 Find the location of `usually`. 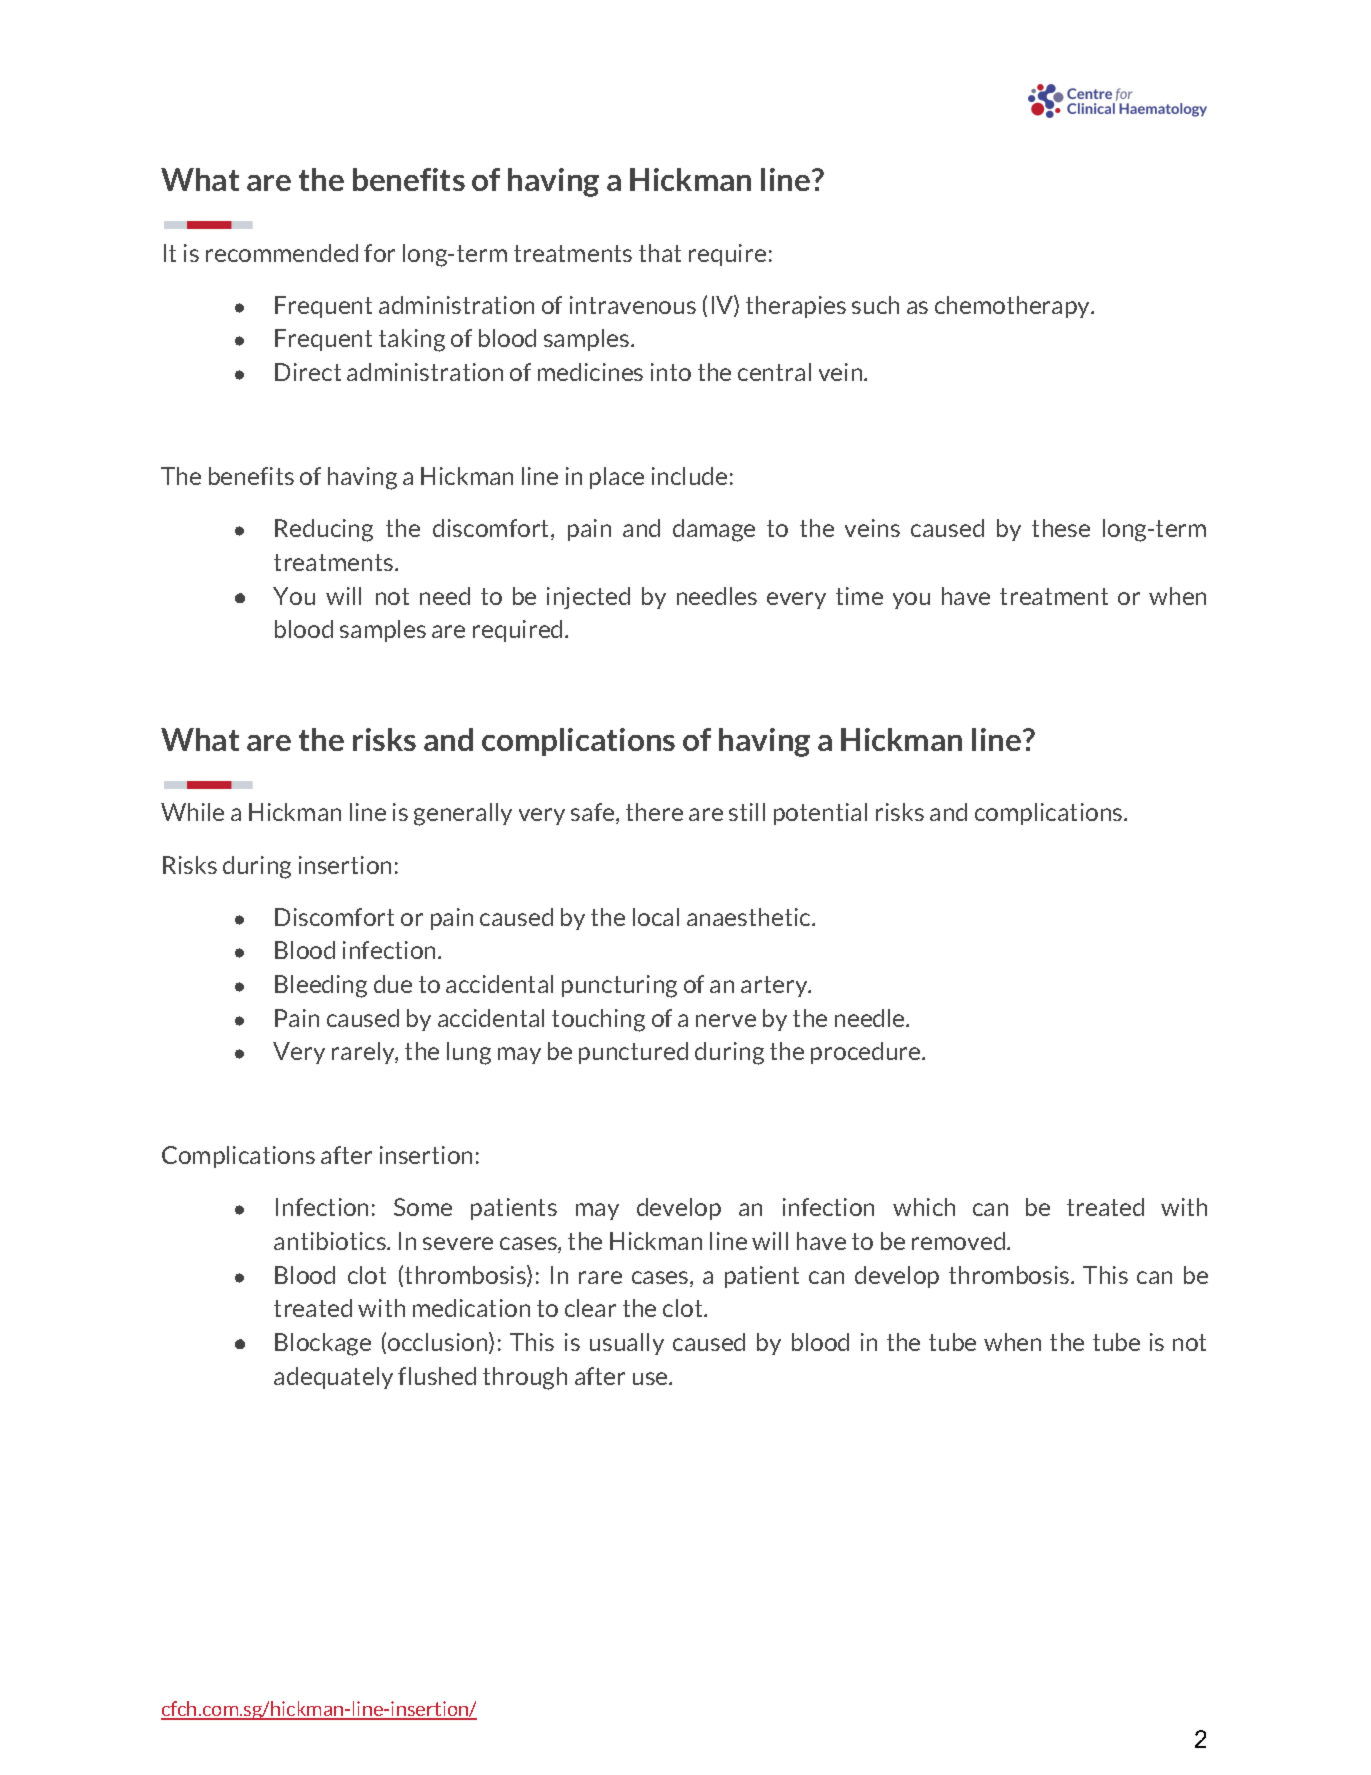

usually is located at coordinates (627, 1344).
